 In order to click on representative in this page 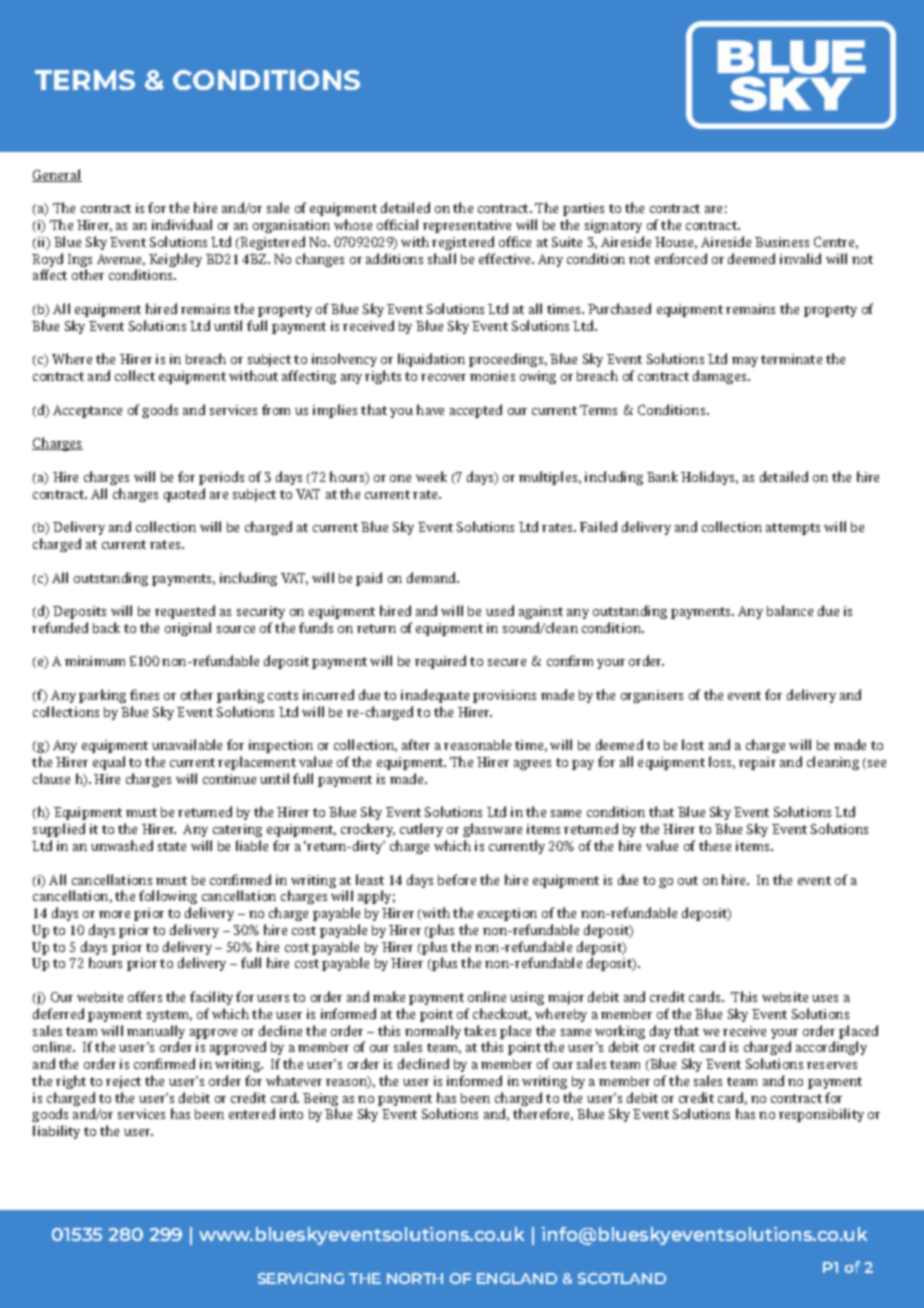, I will do `click(467, 226)`.
